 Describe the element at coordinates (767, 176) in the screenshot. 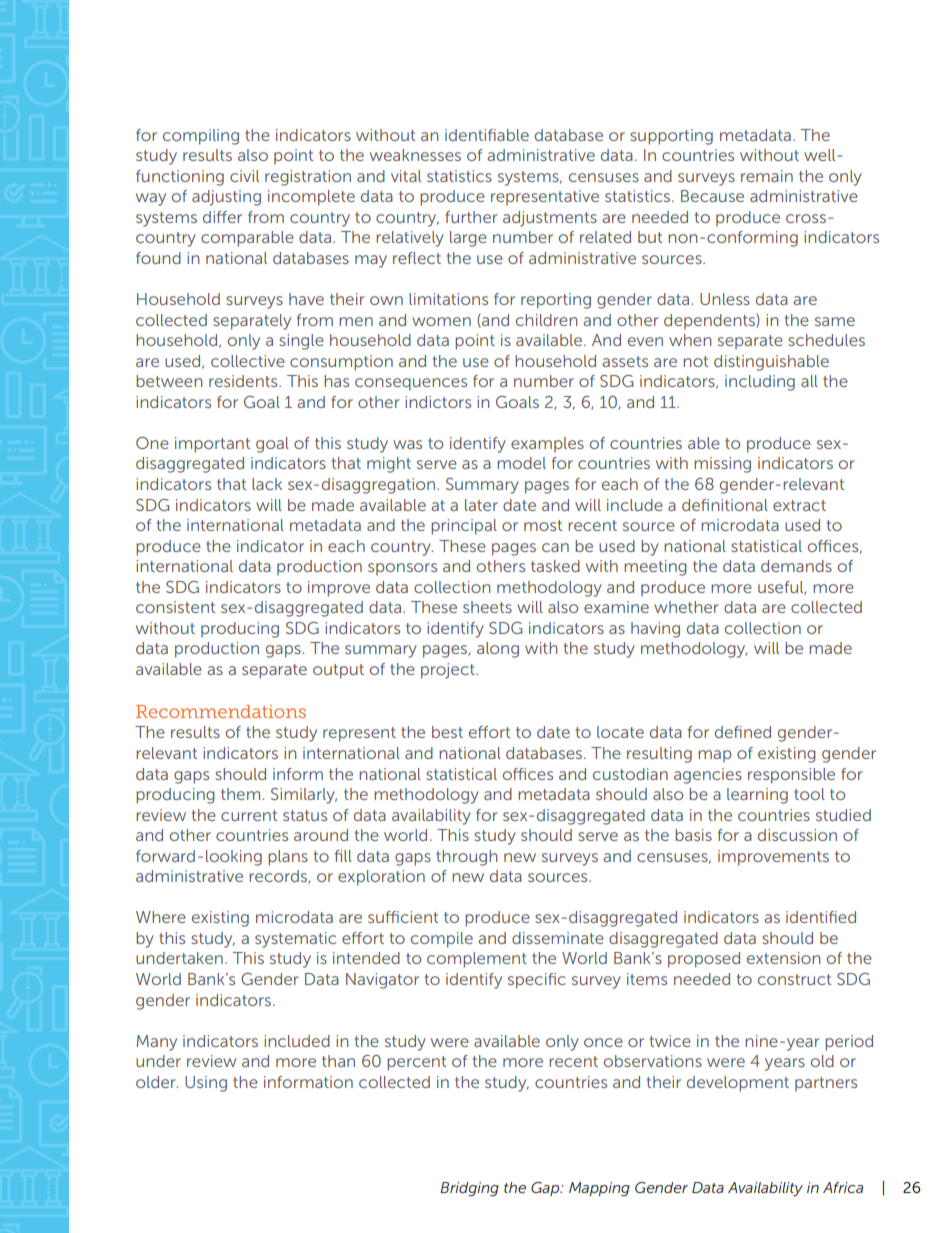

I see `remain` at that location.
